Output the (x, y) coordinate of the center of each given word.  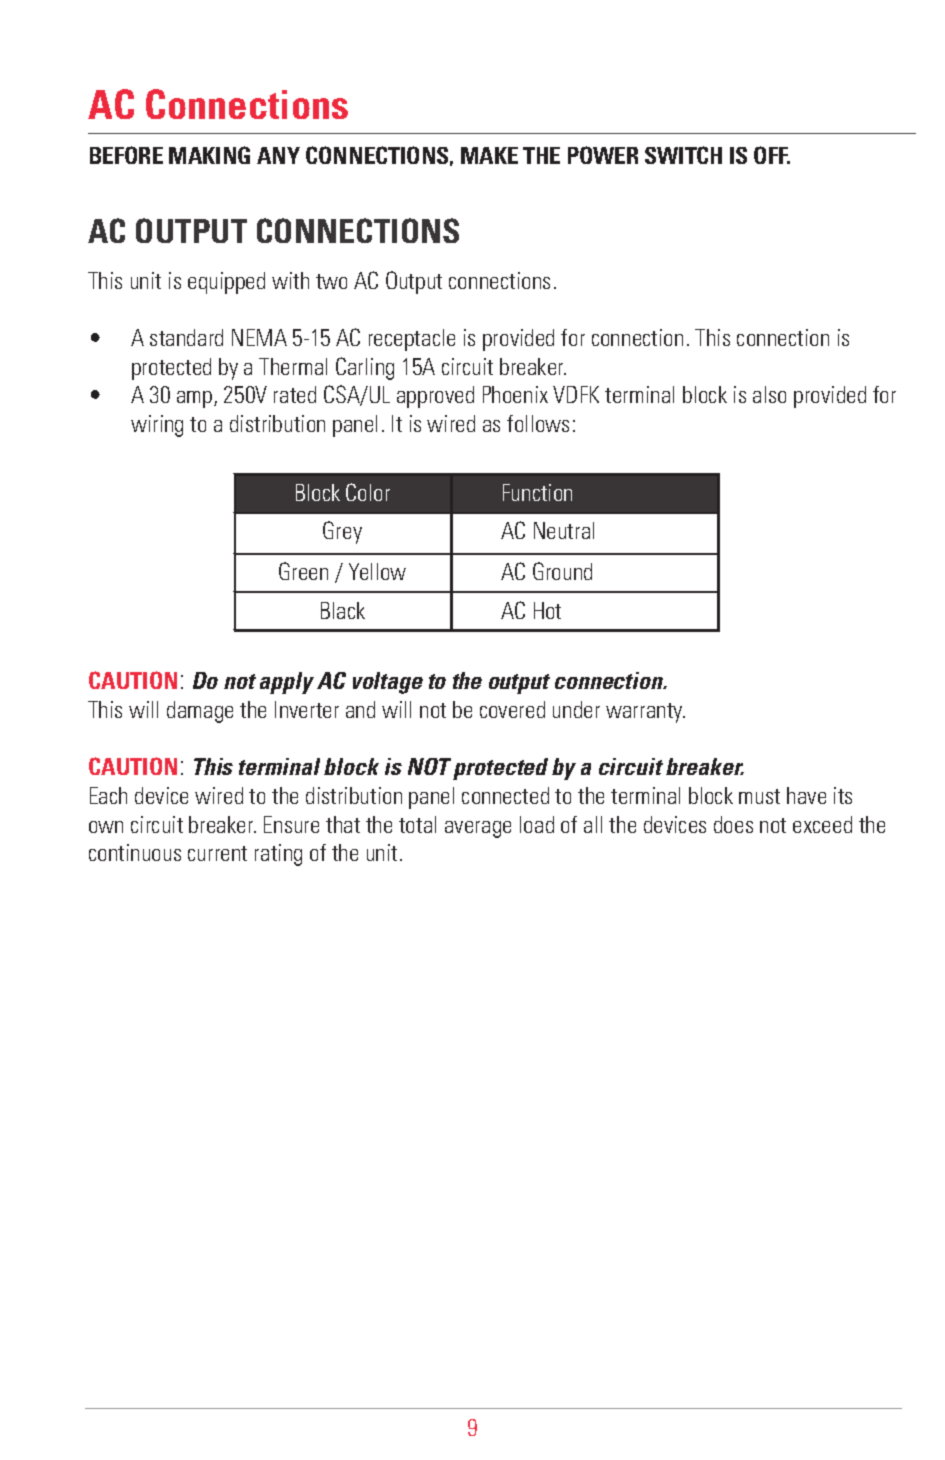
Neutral (564, 530)
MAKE (489, 155)
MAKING (209, 155)
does (733, 824)
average (478, 829)
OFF (772, 155)
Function (537, 492)
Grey (342, 532)
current (217, 853)
